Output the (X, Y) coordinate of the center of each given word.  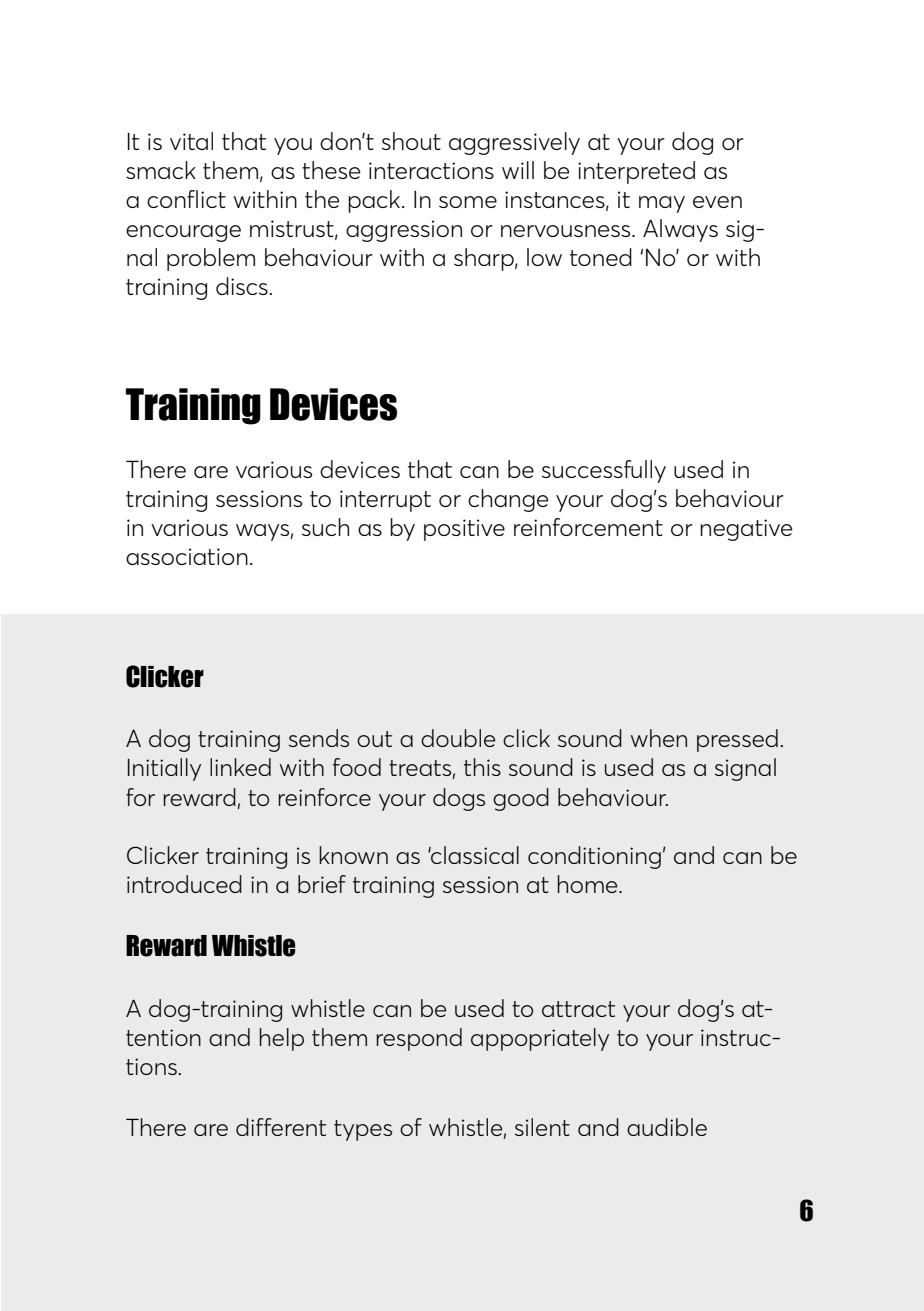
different (281, 1127)
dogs (459, 799)
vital (191, 141)
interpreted (636, 172)
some (468, 202)
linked (240, 767)
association (187, 556)
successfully (604, 471)
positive (464, 530)
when (659, 738)
